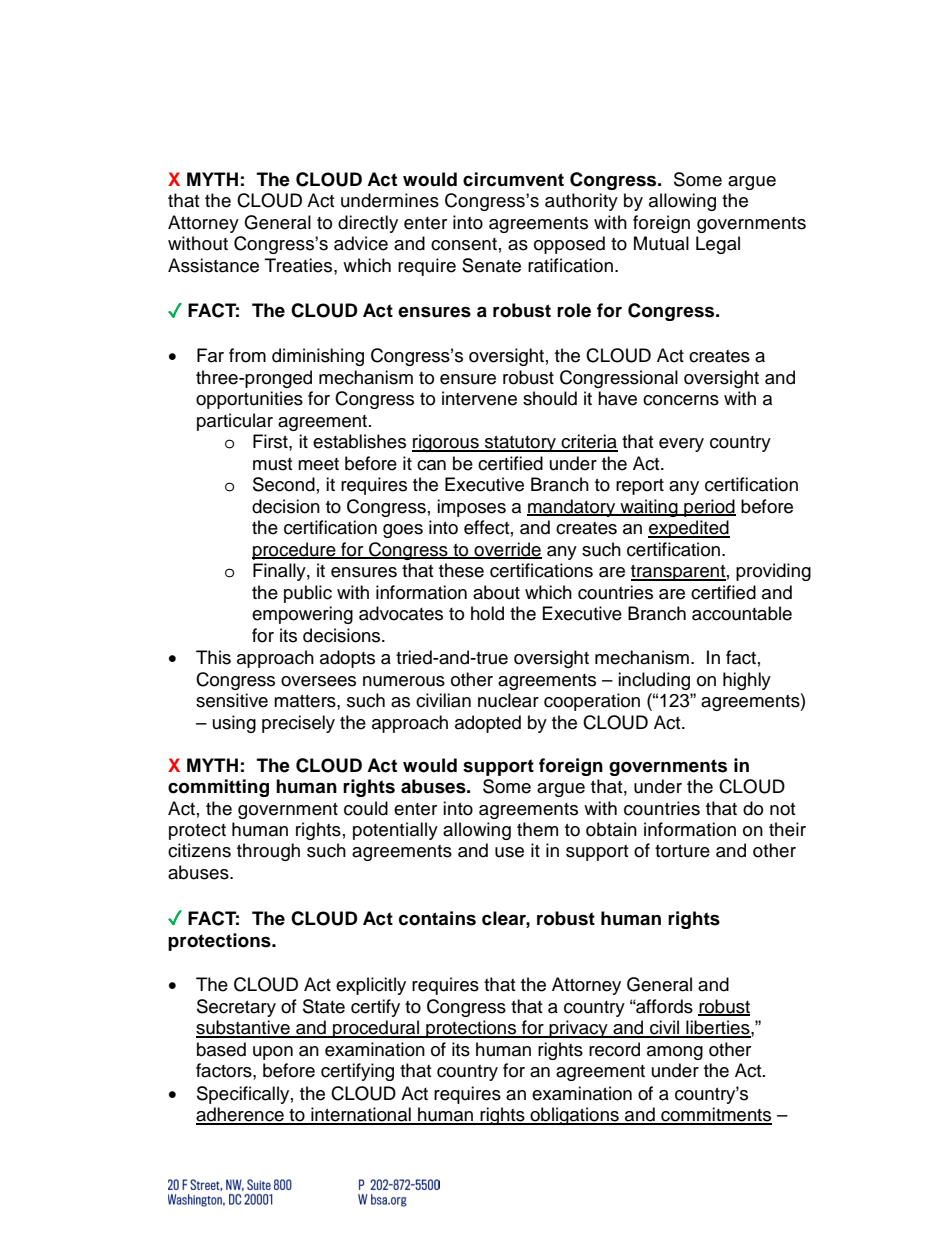 The image size is (952, 1233). Describe the element at coordinates (235, 422) in the screenshot. I see `particular` at that location.
